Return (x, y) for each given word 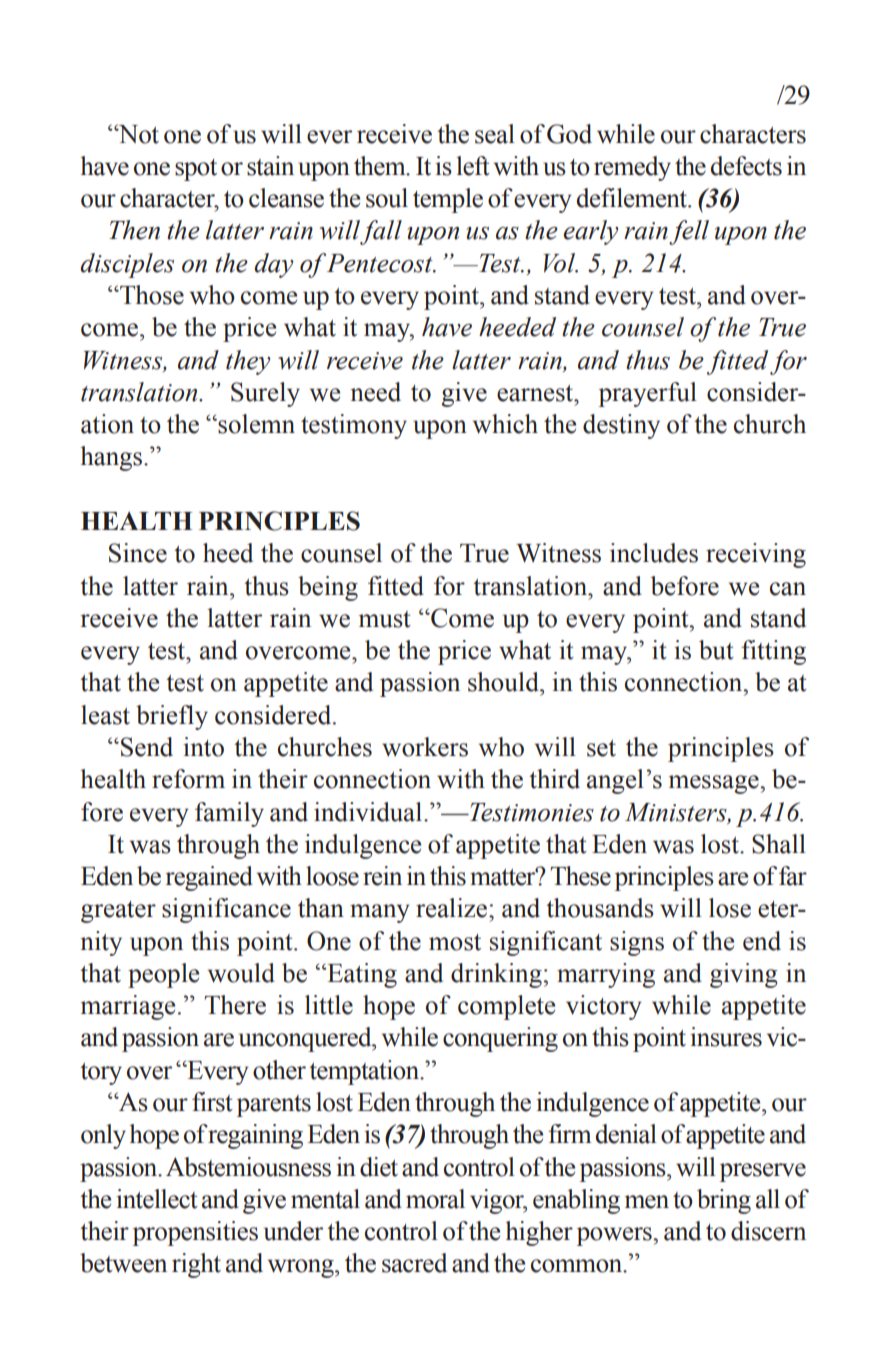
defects (746, 166)
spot (196, 170)
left (473, 166)
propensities (195, 1233)
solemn (255, 424)
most (455, 942)
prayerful (648, 394)
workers (425, 747)
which (505, 424)
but (716, 650)
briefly (172, 717)
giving (744, 975)
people (163, 975)
